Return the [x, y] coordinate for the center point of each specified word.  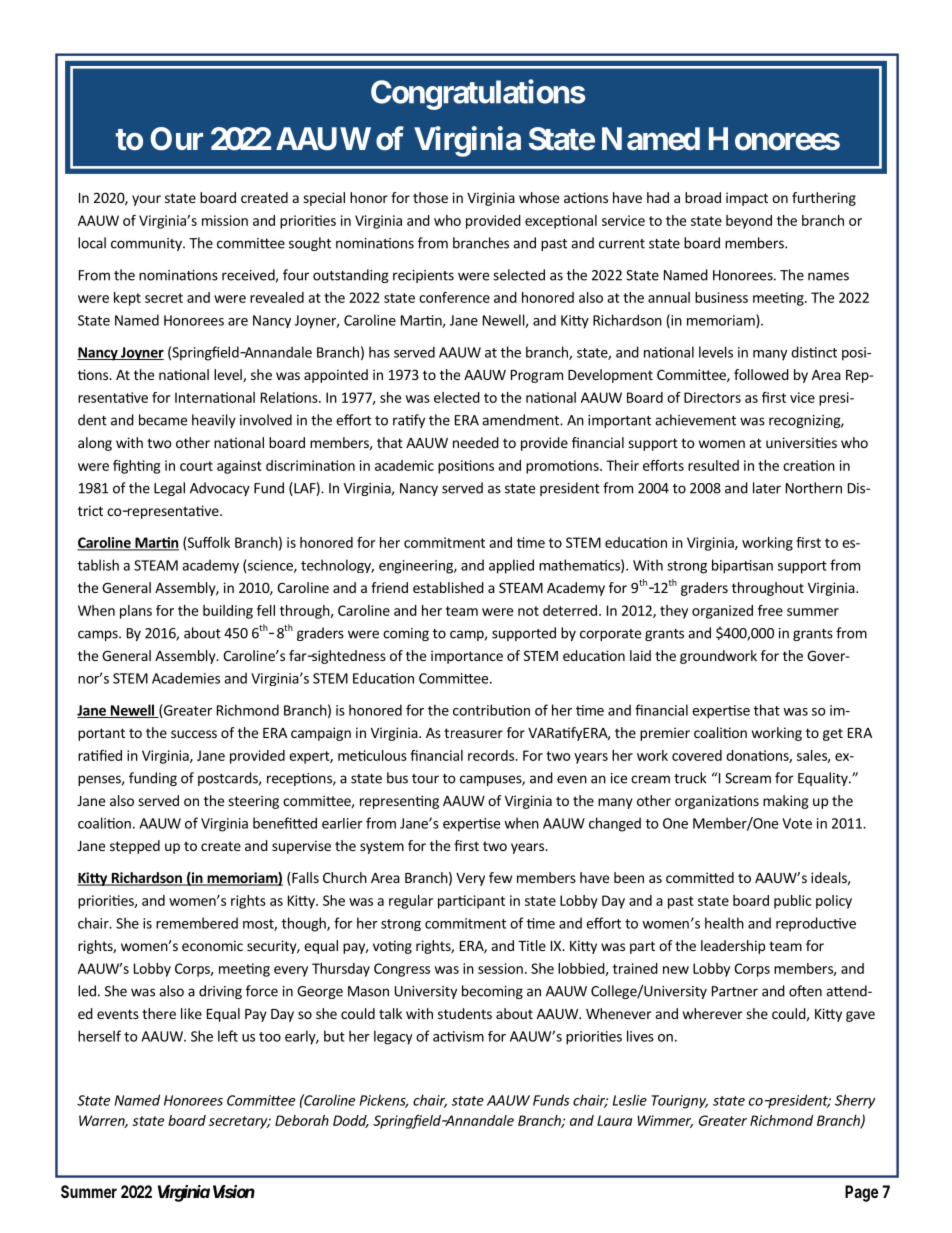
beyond [749, 222]
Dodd [351, 1121]
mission [225, 220]
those [430, 197]
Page [861, 1193]
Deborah [302, 1120]
